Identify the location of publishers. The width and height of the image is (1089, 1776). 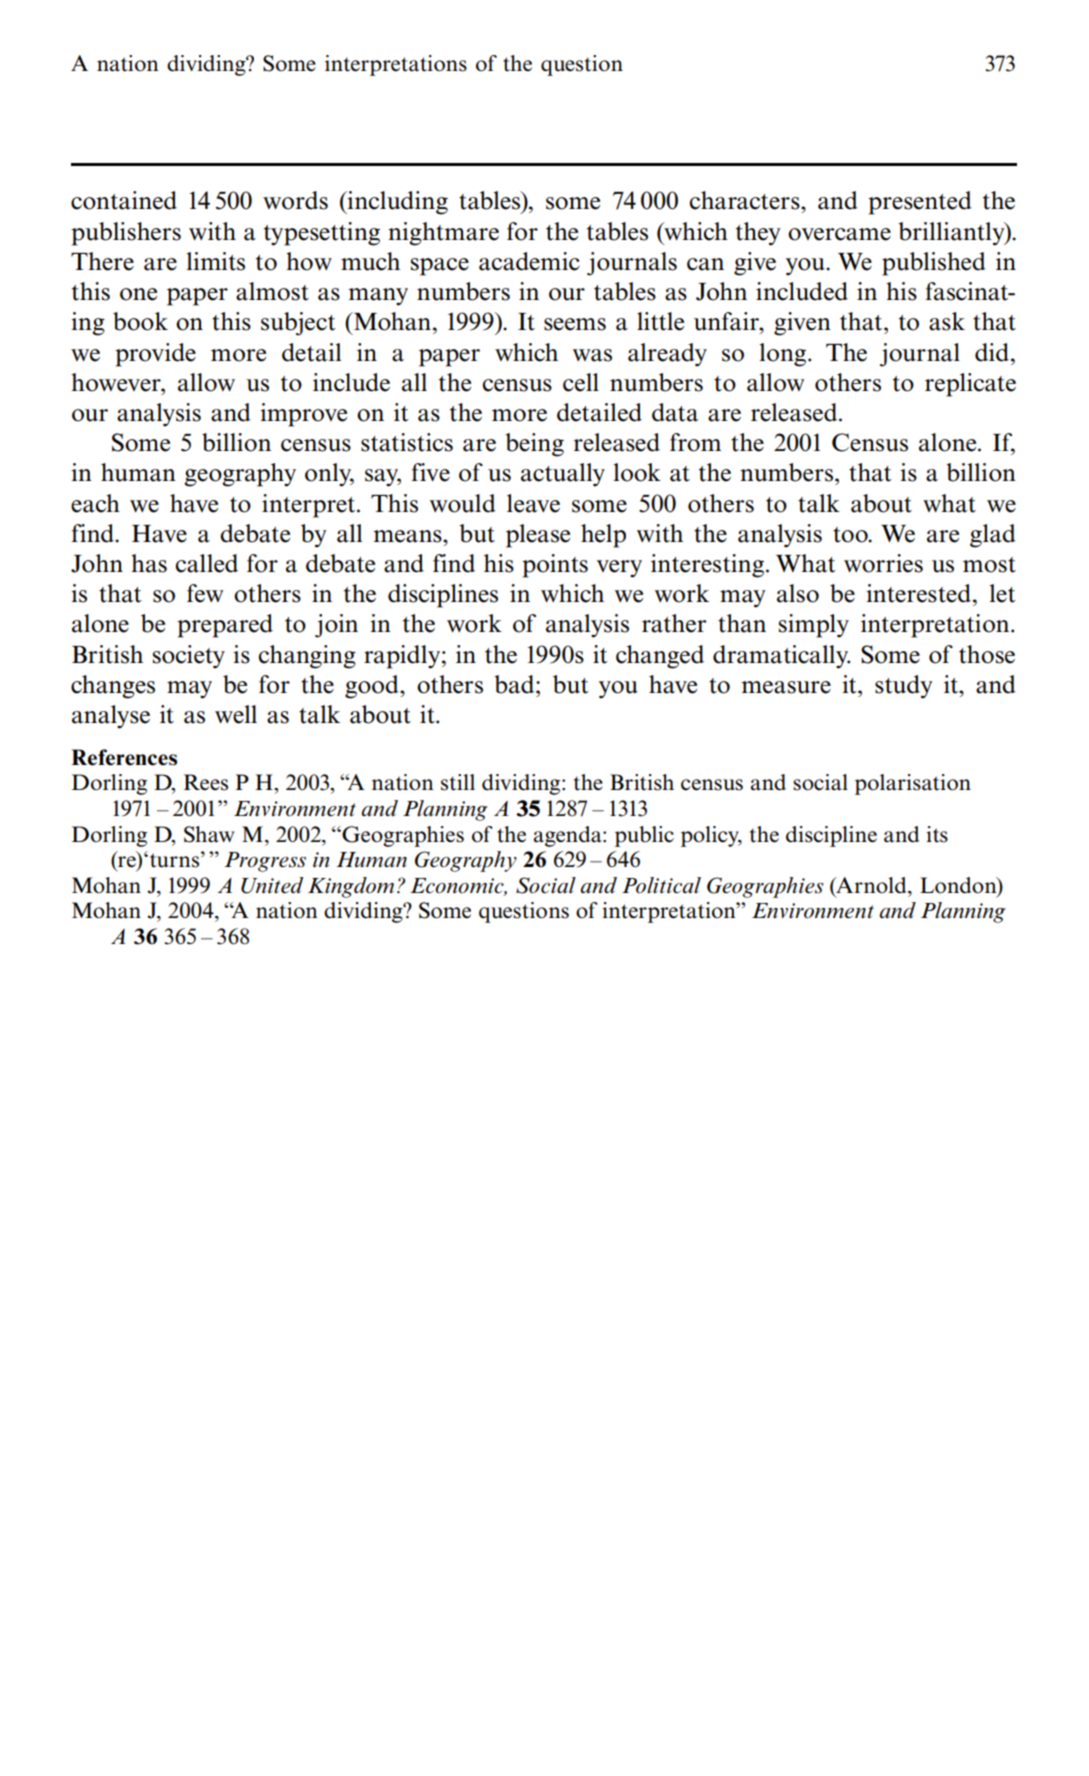
(126, 234).
